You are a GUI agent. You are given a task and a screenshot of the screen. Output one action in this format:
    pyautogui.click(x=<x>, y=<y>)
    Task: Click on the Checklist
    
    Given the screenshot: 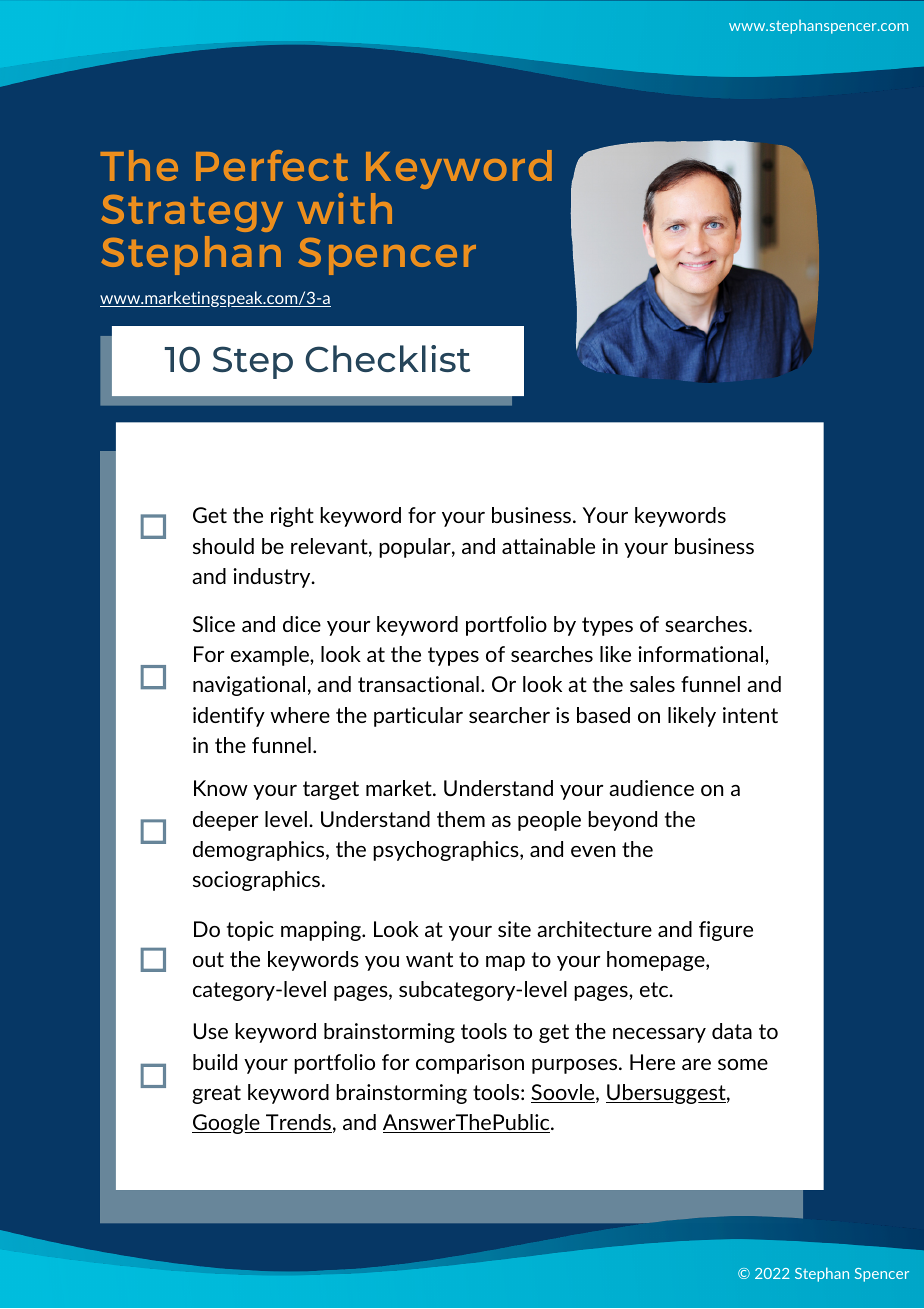 What is the action you would take?
    pyautogui.click(x=387, y=359)
